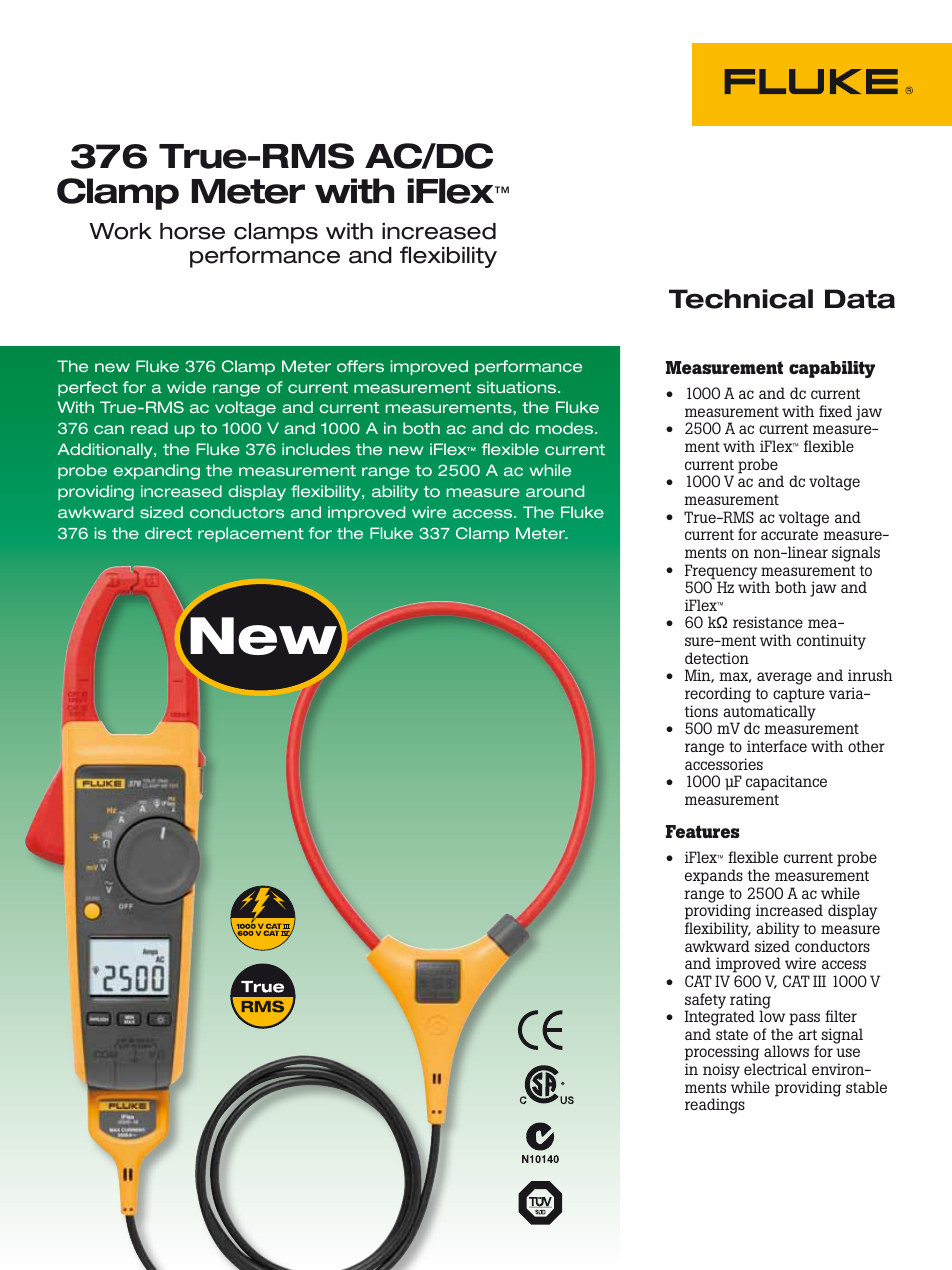 The height and width of the document is (1270, 952). Describe the element at coordinates (360, 366) in the document. I see `offers` at that location.
